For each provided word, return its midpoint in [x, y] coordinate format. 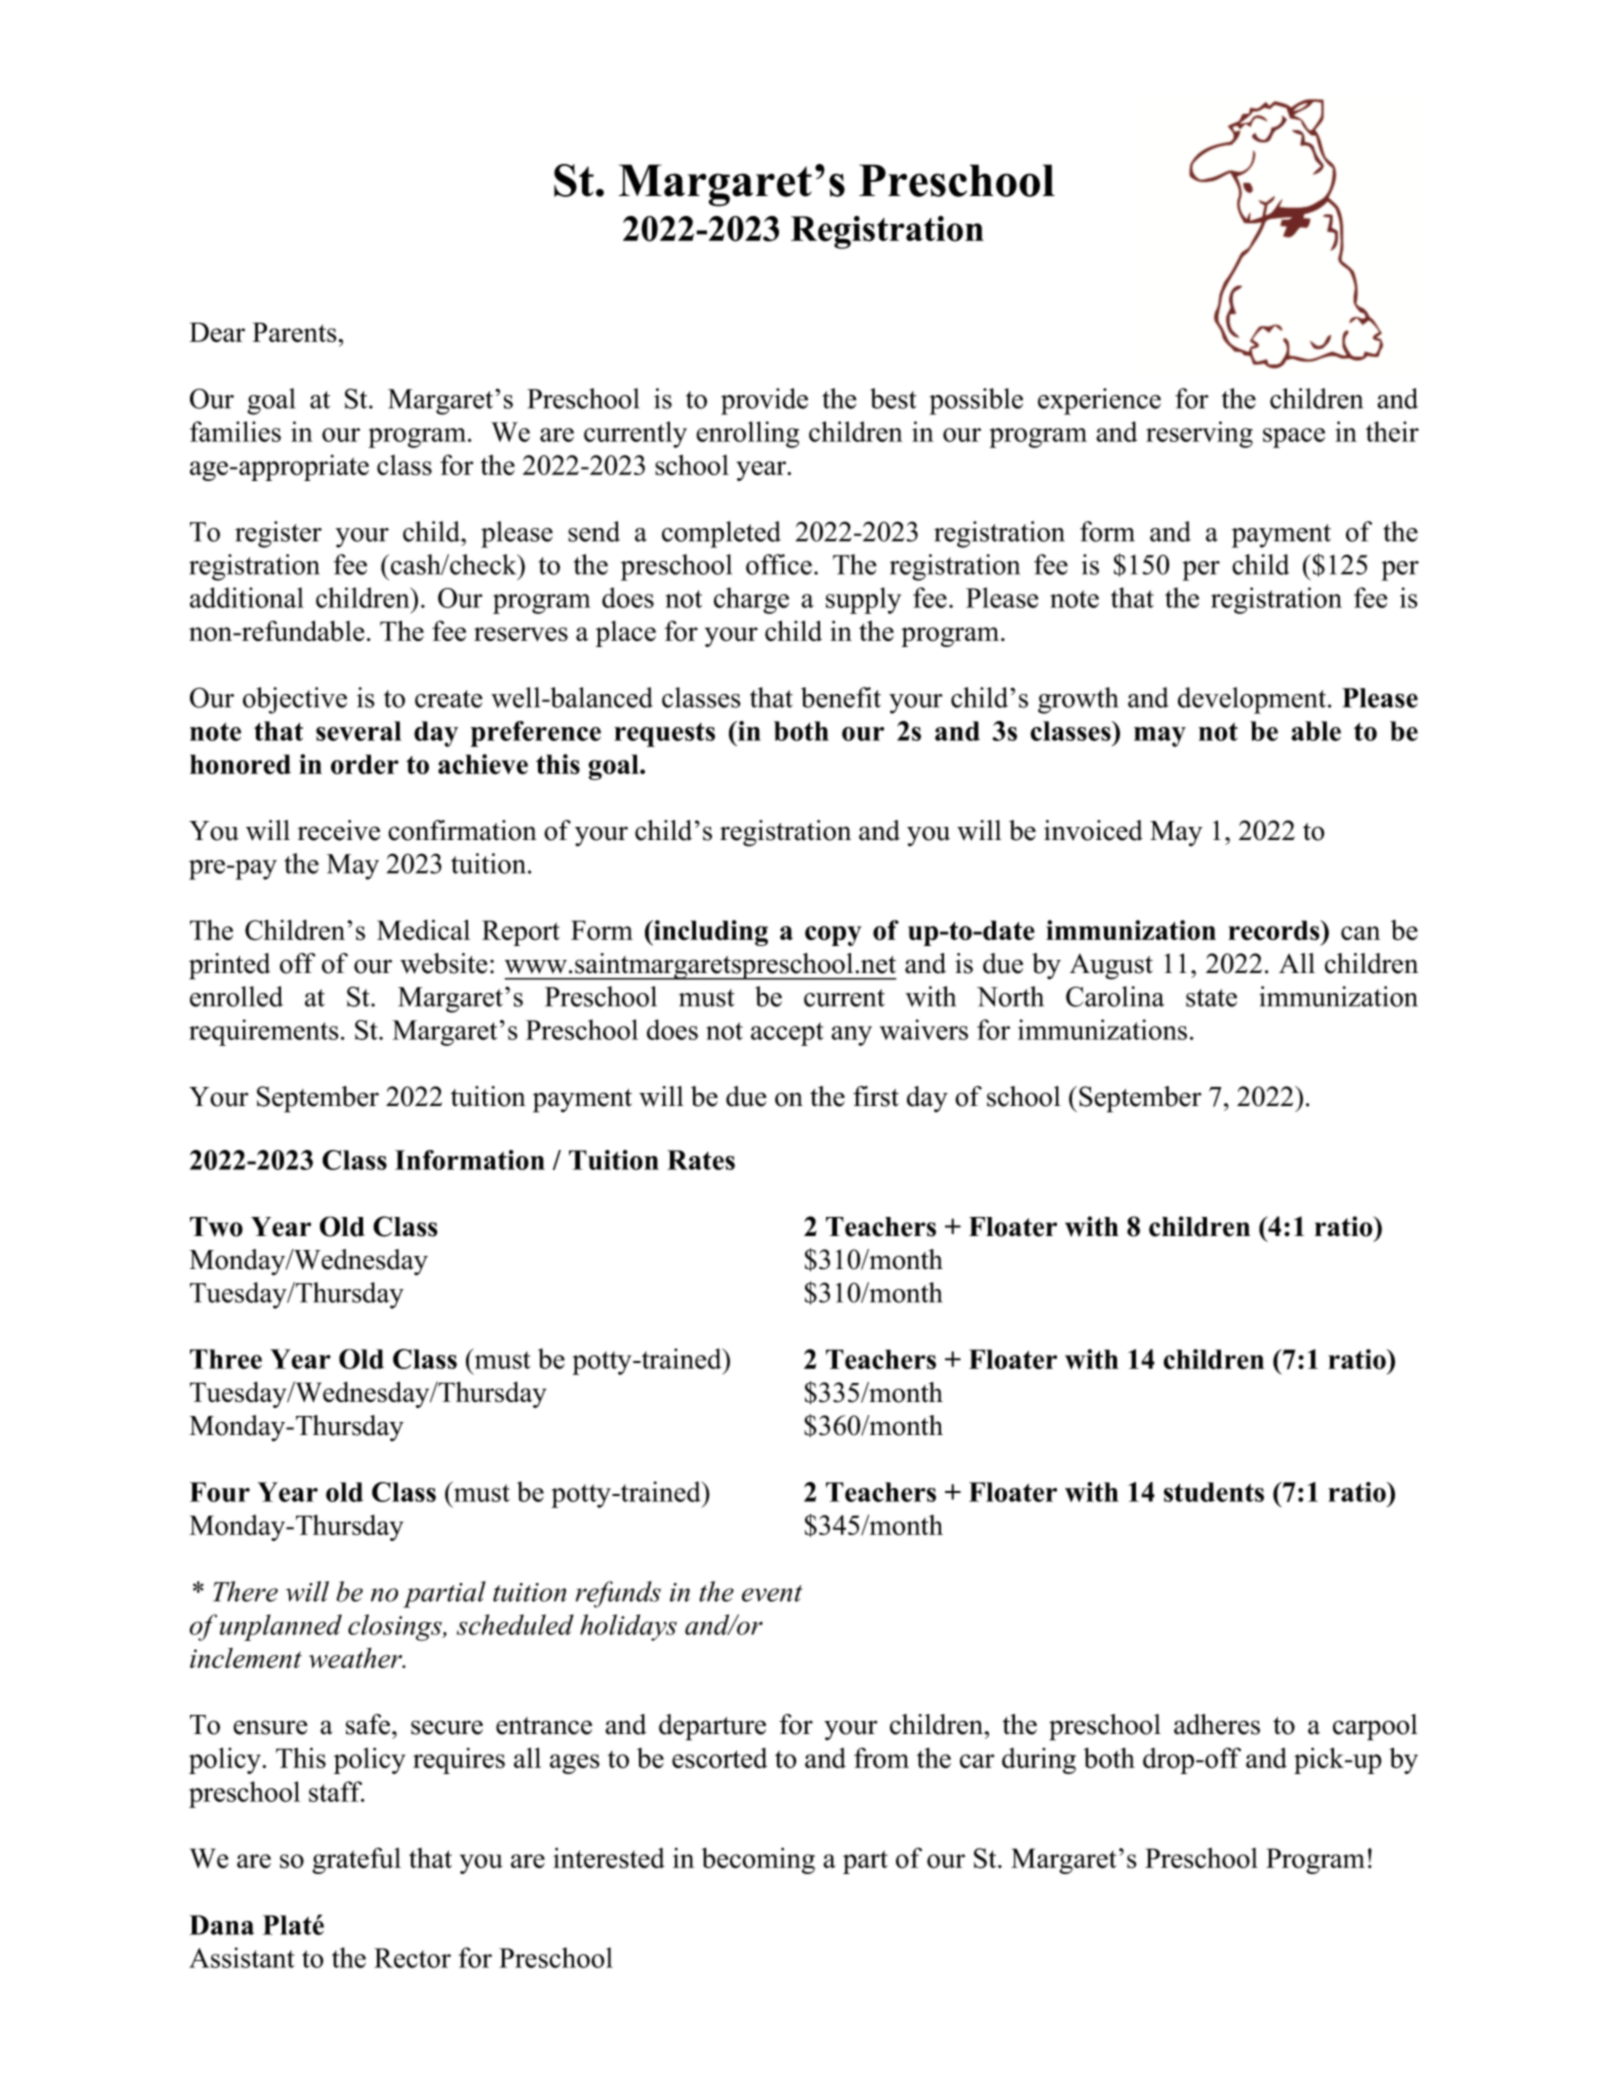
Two [216, 1227]
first [876, 1096]
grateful [356, 1860]
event [772, 1593]
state [1211, 998]
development [1253, 700]
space [1294, 438]
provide [764, 401]
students [1214, 1492]
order [365, 764]
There [245, 1591]
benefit [841, 697]
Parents [295, 332]
